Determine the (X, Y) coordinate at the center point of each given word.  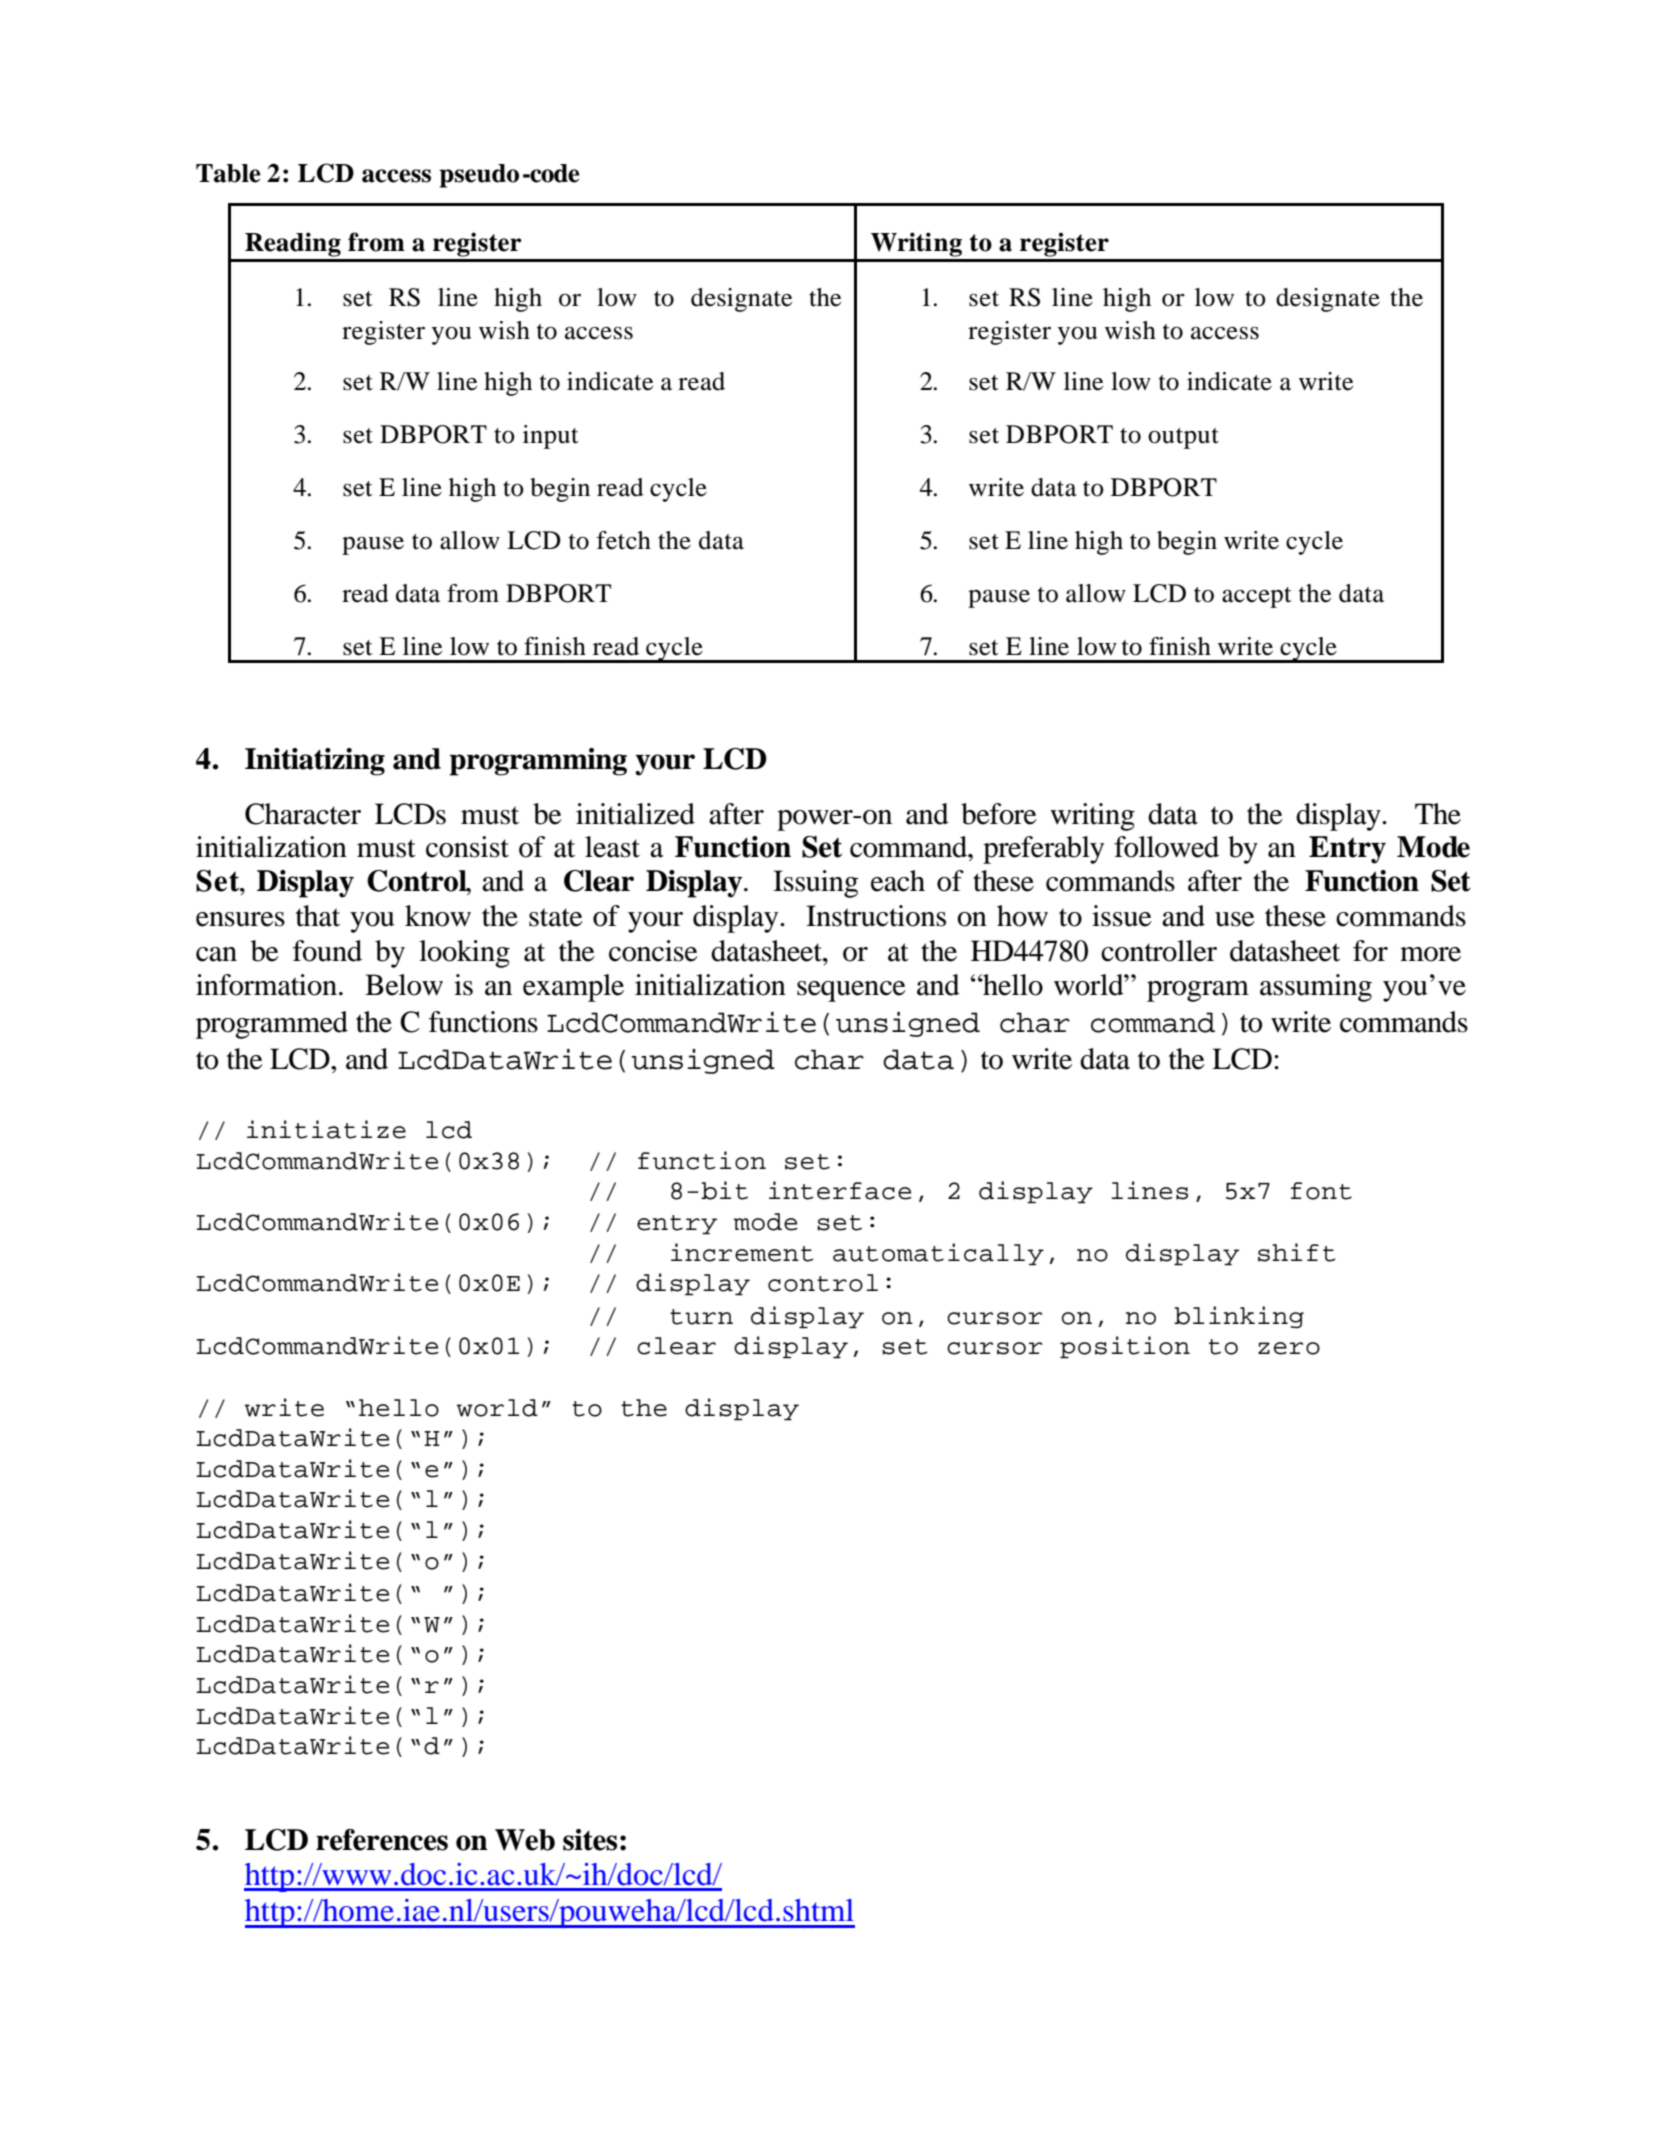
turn (701, 1317)
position (1125, 1347)
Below (404, 985)
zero (1289, 1348)
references (382, 1840)
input (551, 437)
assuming (1316, 988)
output (1183, 438)
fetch (623, 540)
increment (742, 1252)
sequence (851, 991)
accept (1257, 597)
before (999, 814)
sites (590, 1840)
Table (228, 173)
